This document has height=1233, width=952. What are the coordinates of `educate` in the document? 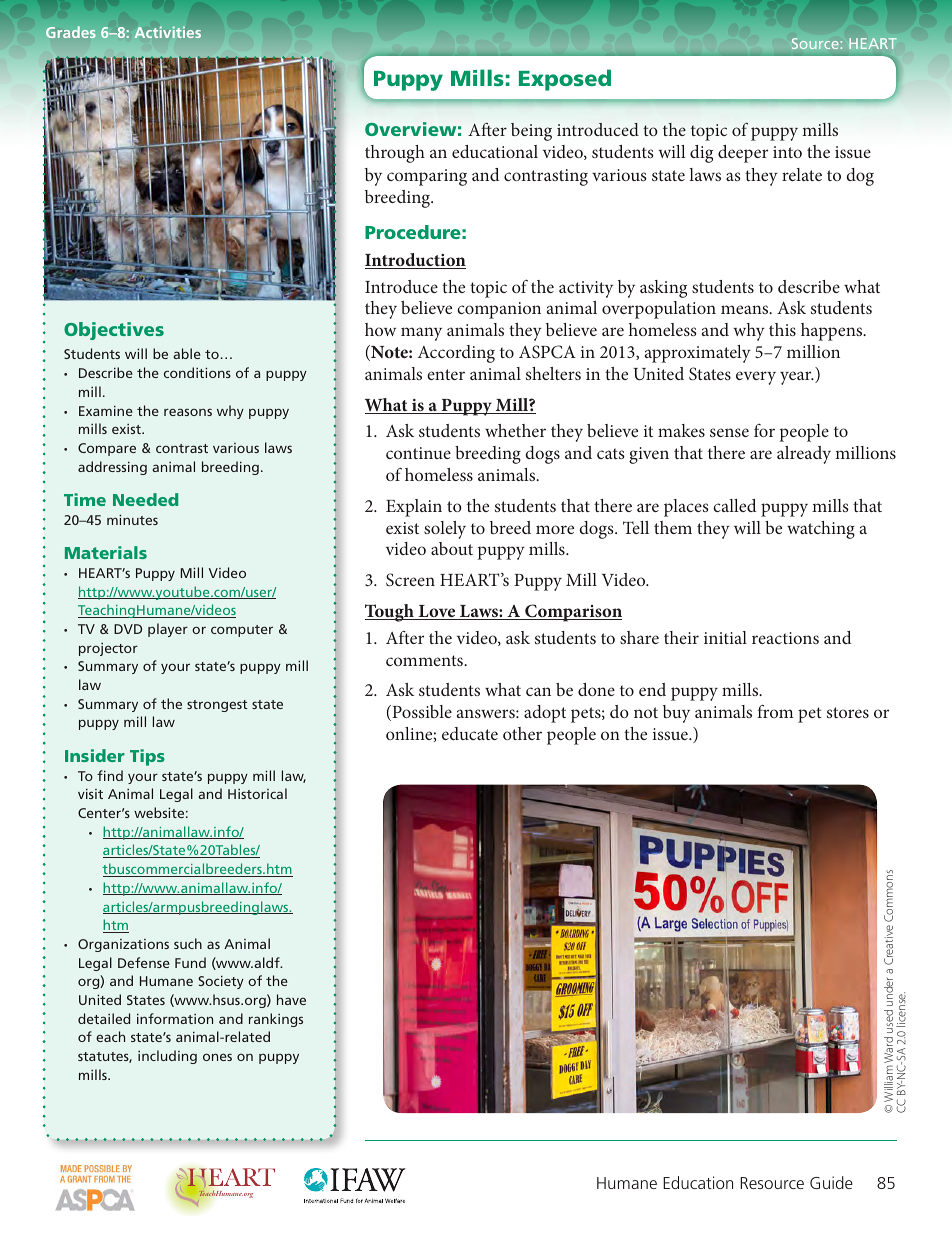 It's located at (470, 733).
